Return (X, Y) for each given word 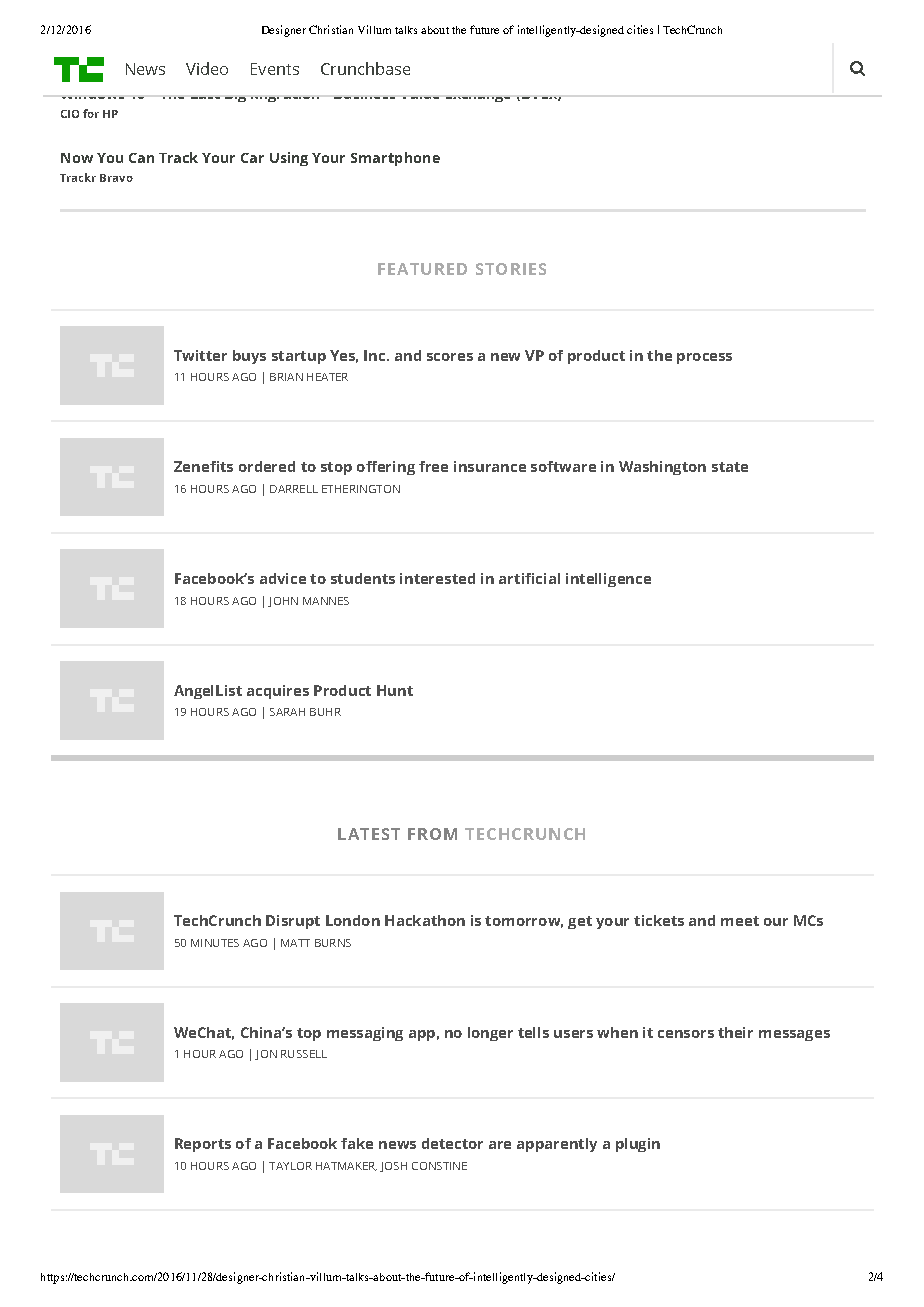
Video (207, 68)
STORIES (511, 269)
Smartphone (395, 159)
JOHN (283, 602)
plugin (638, 1145)
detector (452, 1143)
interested (437, 578)
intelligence (608, 580)
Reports (203, 1145)
